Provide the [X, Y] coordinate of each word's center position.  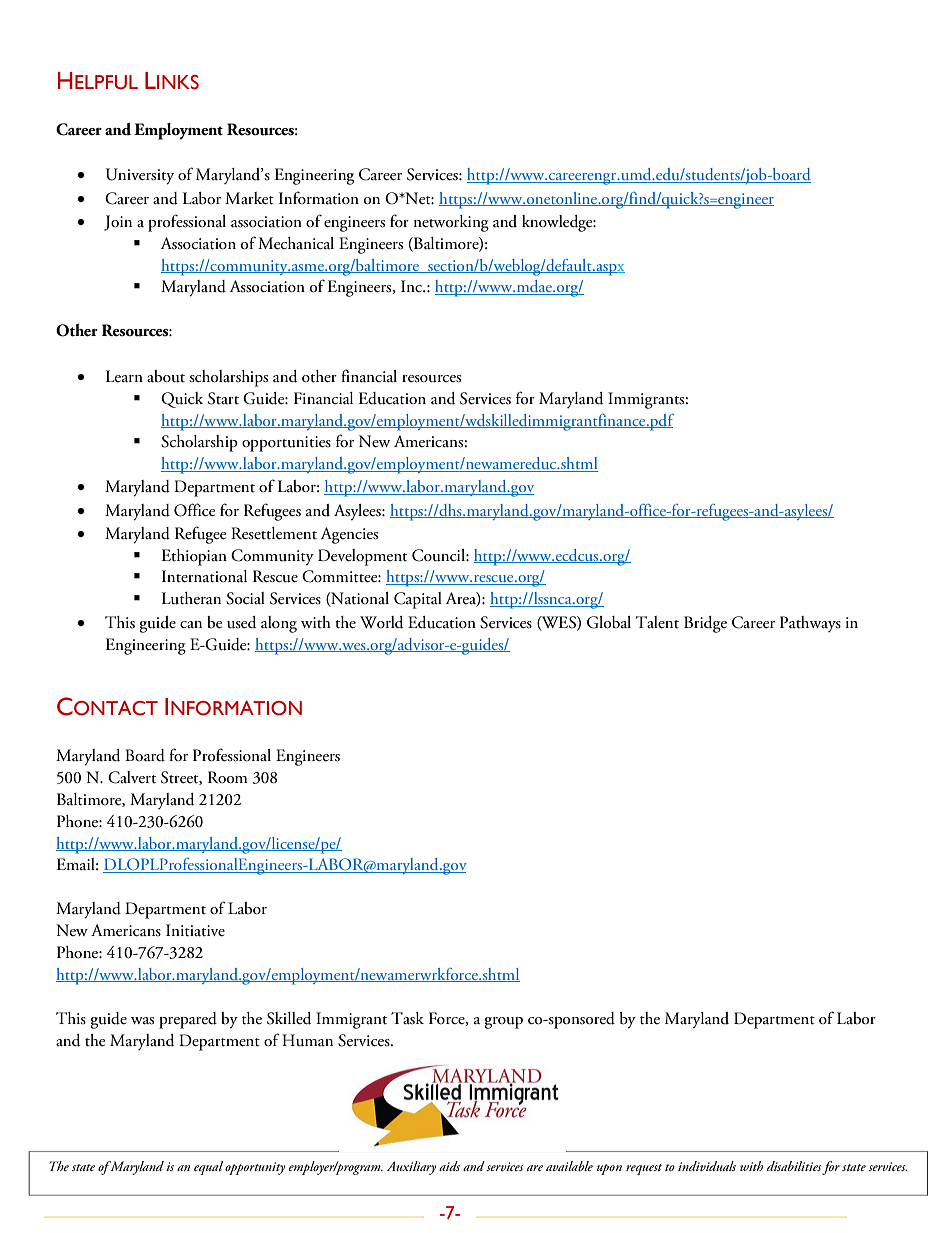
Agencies [349, 535]
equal [208, 1168]
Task [407, 1018]
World [381, 622]
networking [451, 223]
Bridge [705, 624]
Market [249, 198]
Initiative [195, 930]
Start [223, 398]
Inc [412, 286]
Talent [657, 622]
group [503, 1023]
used [241, 622]
